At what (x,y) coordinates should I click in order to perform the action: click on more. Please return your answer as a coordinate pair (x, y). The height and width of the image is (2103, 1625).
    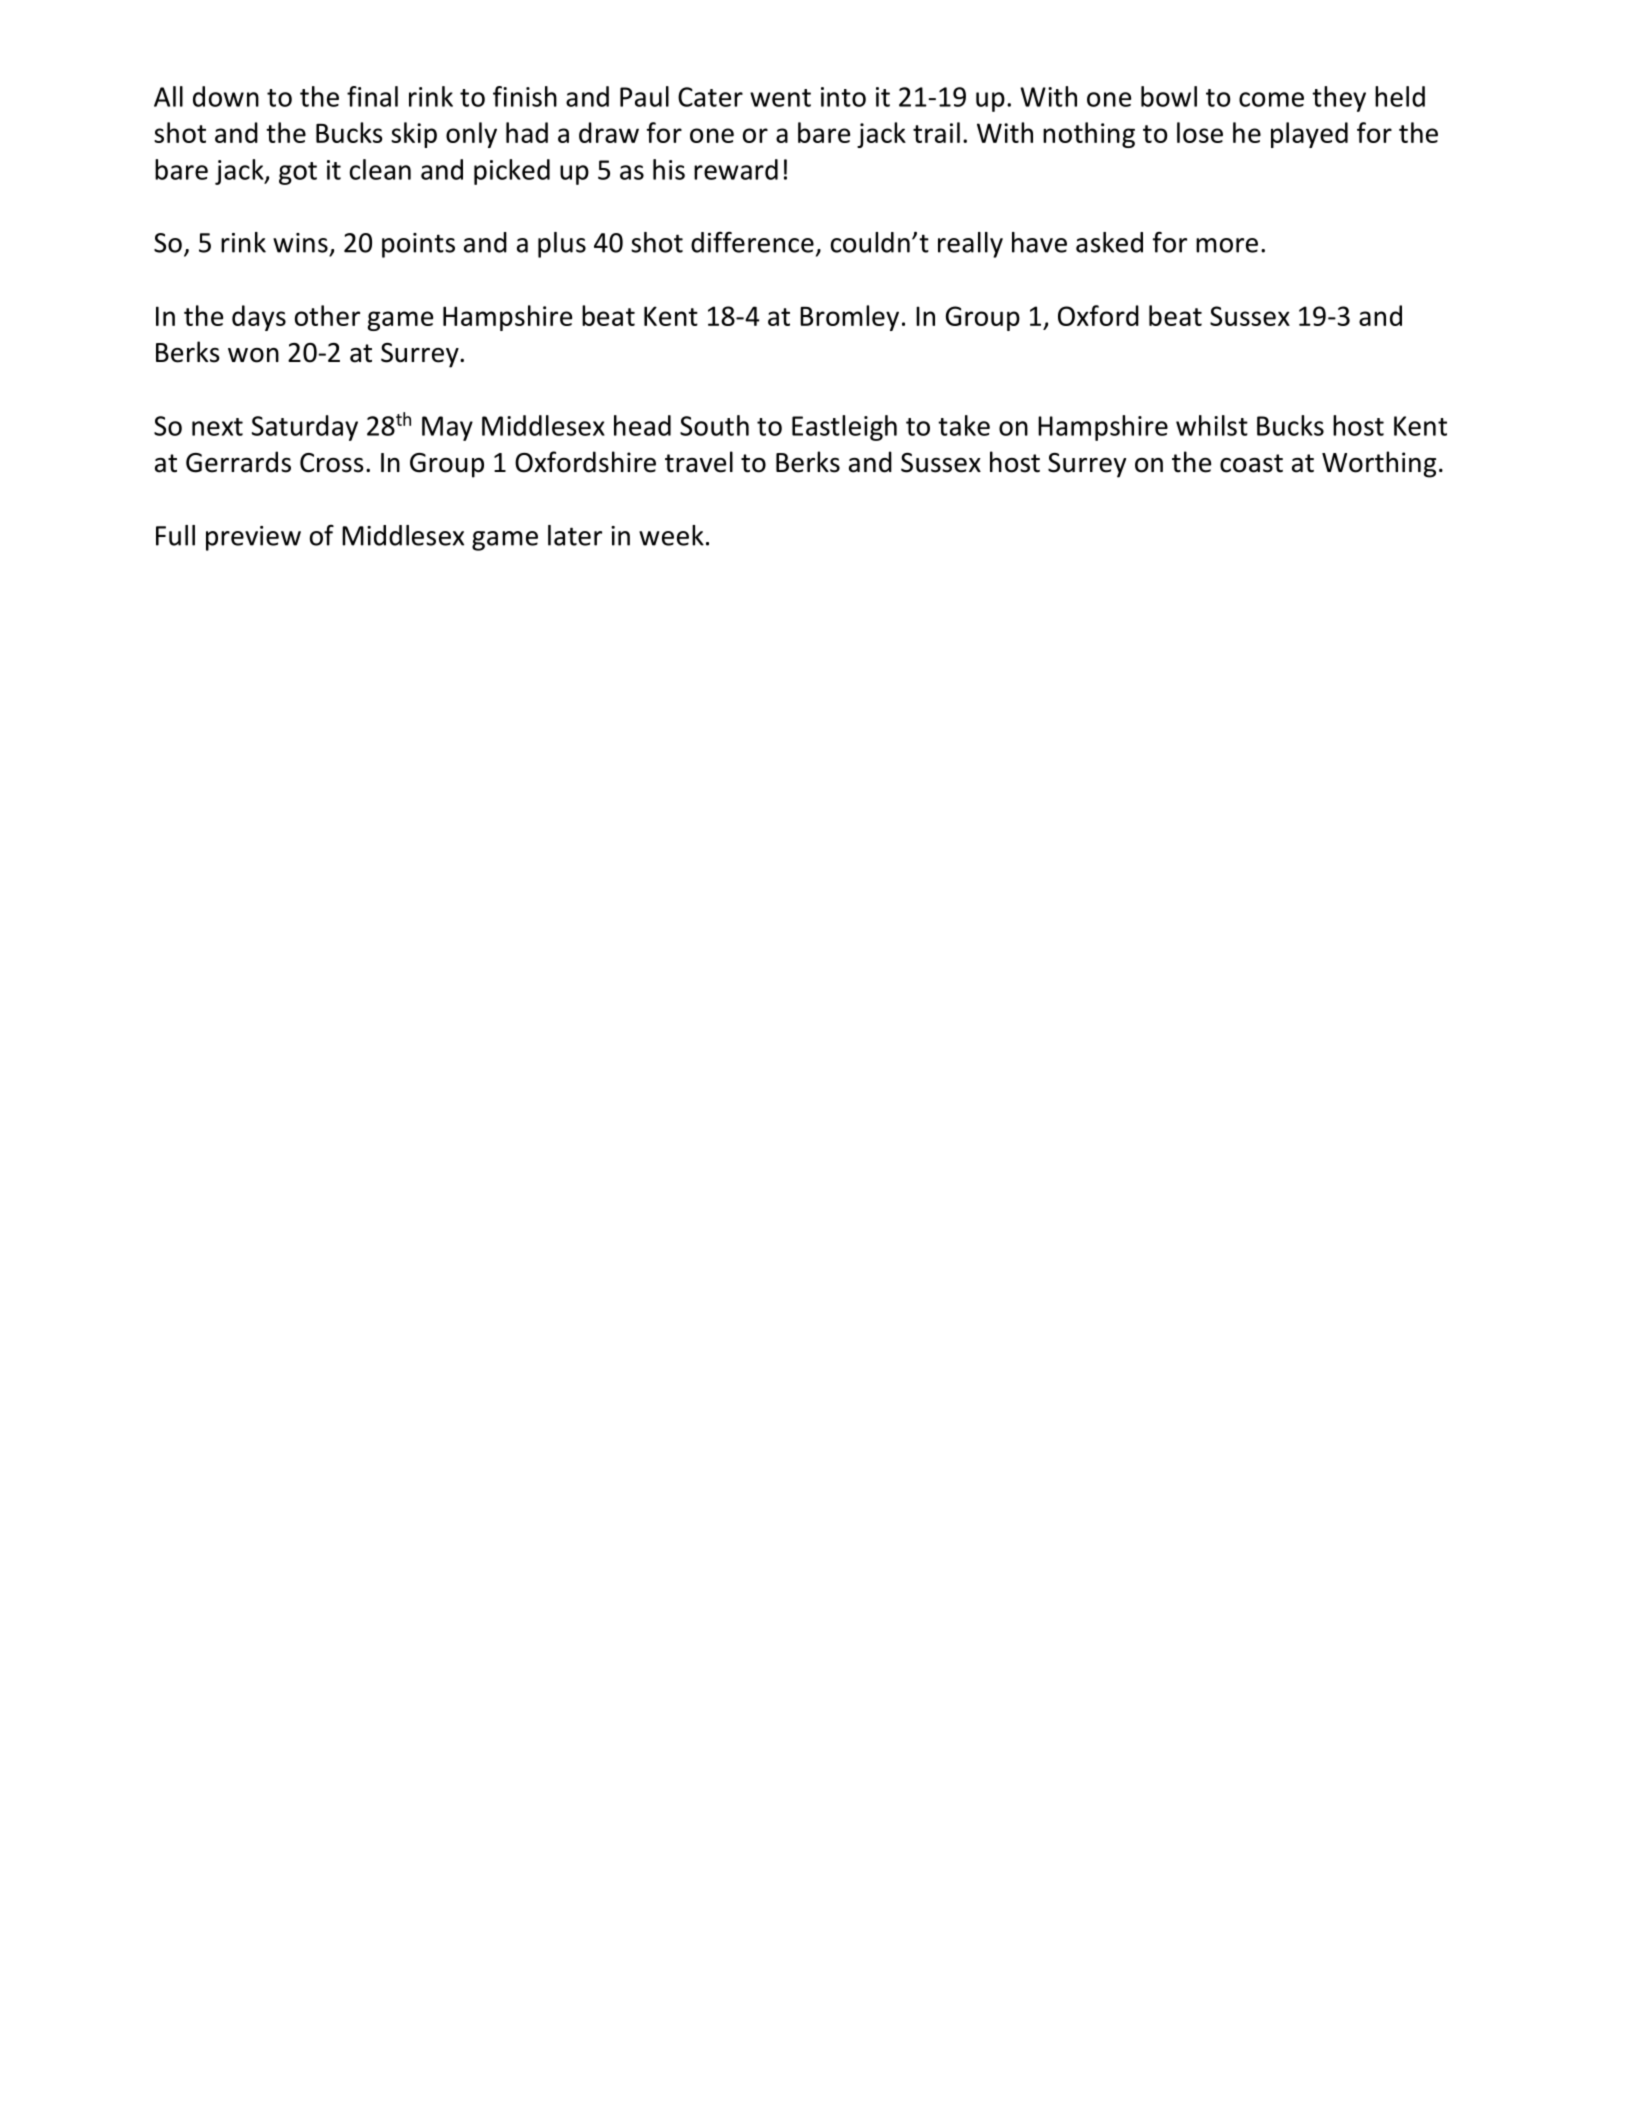
    Looking at the image, I should click on (1227, 245).
